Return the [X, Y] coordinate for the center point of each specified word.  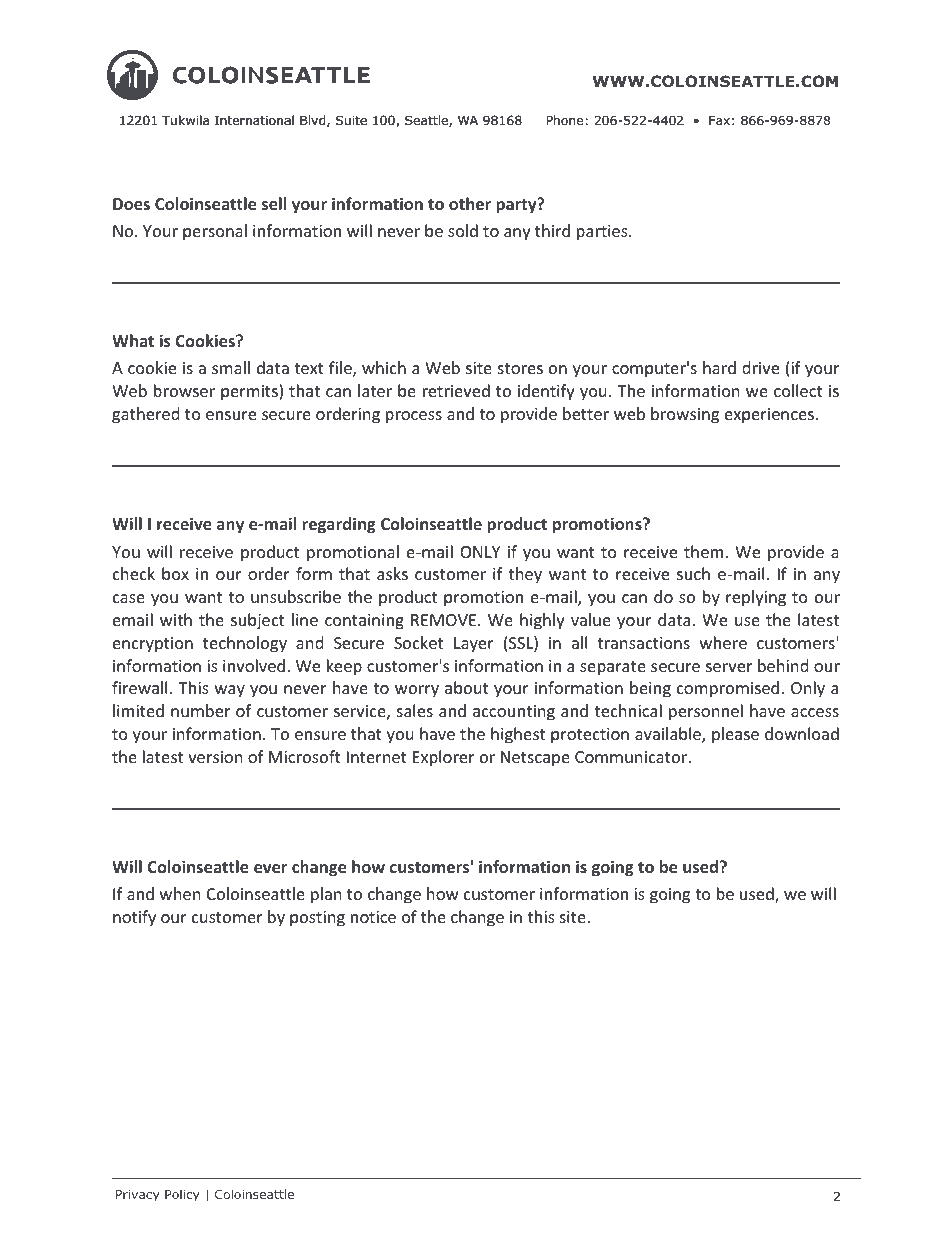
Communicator [632, 757]
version [215, 757]
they [525, 575]
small [231, 367]
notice [373, 917]
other [470, 203]
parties [603, 233]
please [735, 735]
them [703, 551]
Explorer [443, 758]
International [254, 120]
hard [719, 367]
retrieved [456, 390]
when [180, 893]
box [175, 573]
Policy [182, 1195]
